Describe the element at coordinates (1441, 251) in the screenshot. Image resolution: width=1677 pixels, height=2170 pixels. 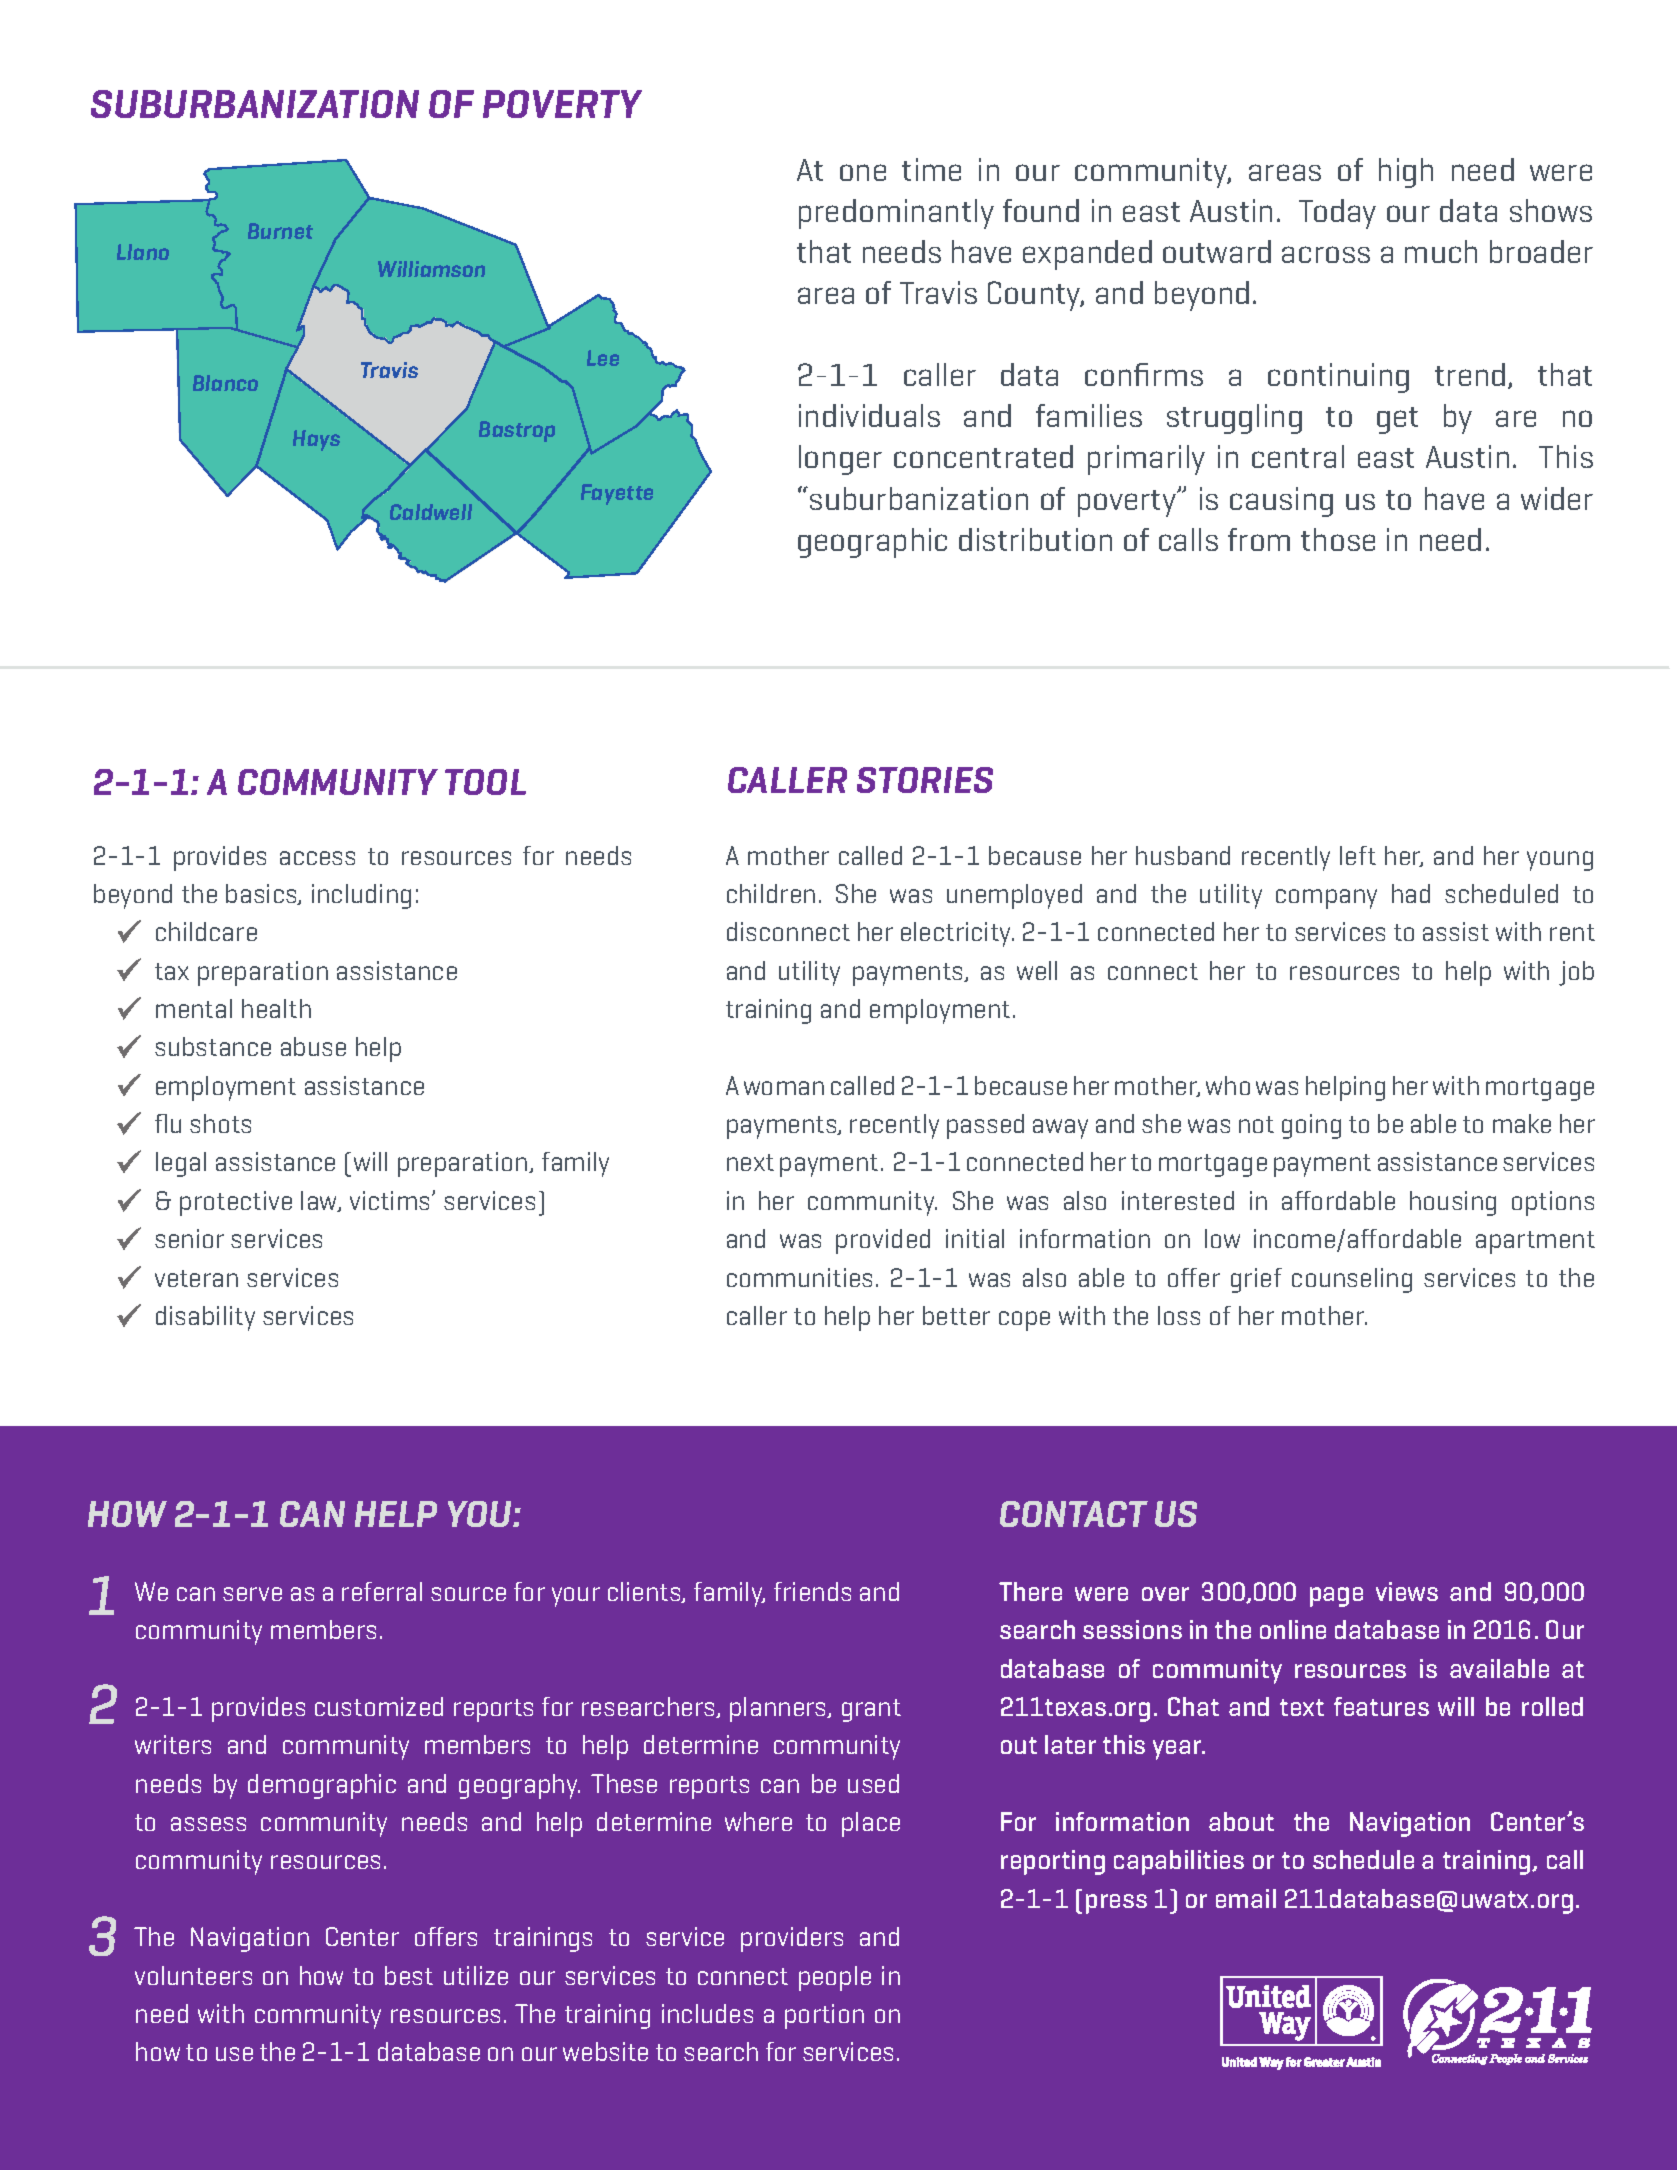
I see `much` at that location.
